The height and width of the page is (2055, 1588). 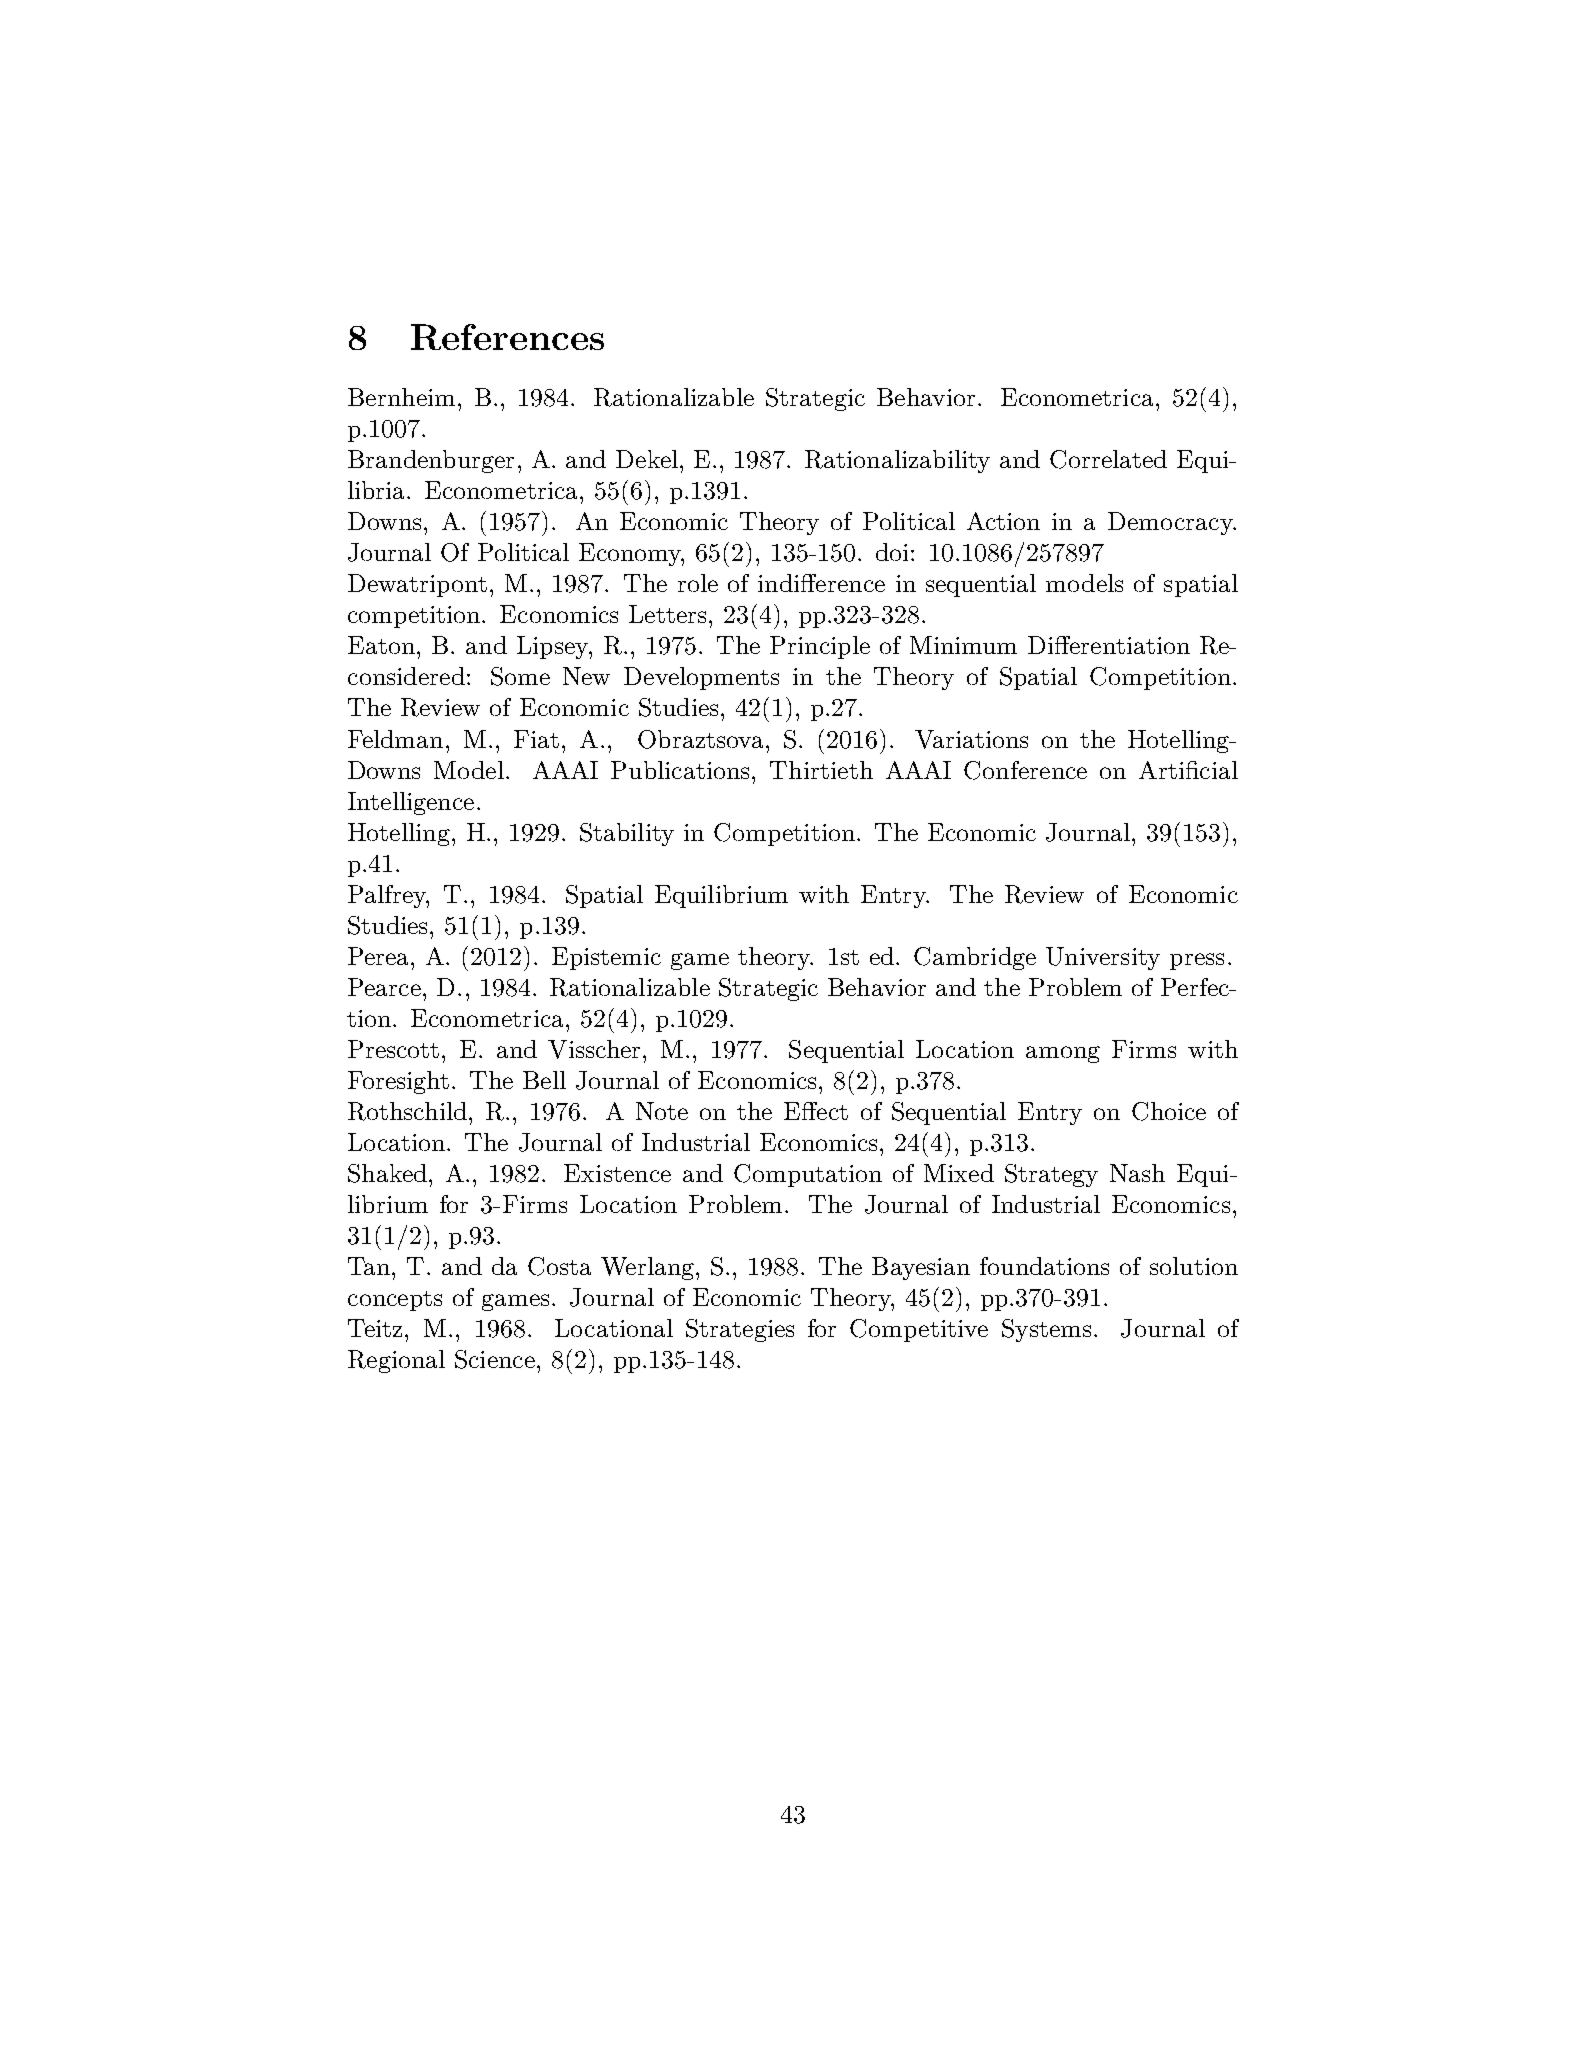 What do you see at coordinates (821, 770) in the page?
I see `Thirtieth` at bounding box center [821, 770].
